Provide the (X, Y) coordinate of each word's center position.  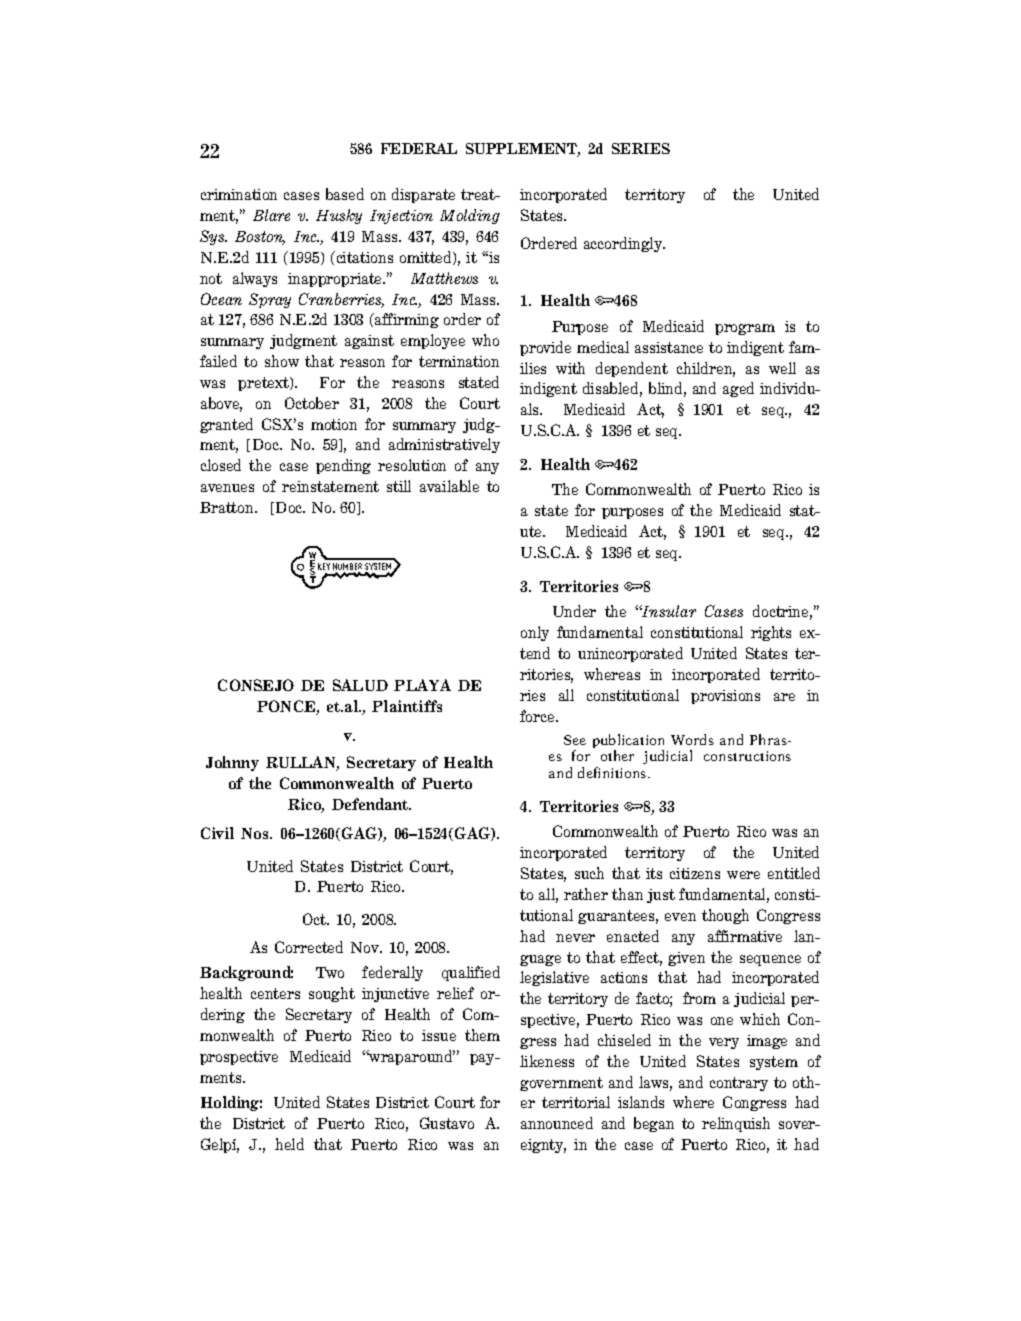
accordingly (624, 244)
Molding (470, 216)
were (743, 875)
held (289, 1144)
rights (771, 633)
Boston (260, 238)
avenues (227, 488)
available (449, 486)
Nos (256, 833)
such (589, 873)
